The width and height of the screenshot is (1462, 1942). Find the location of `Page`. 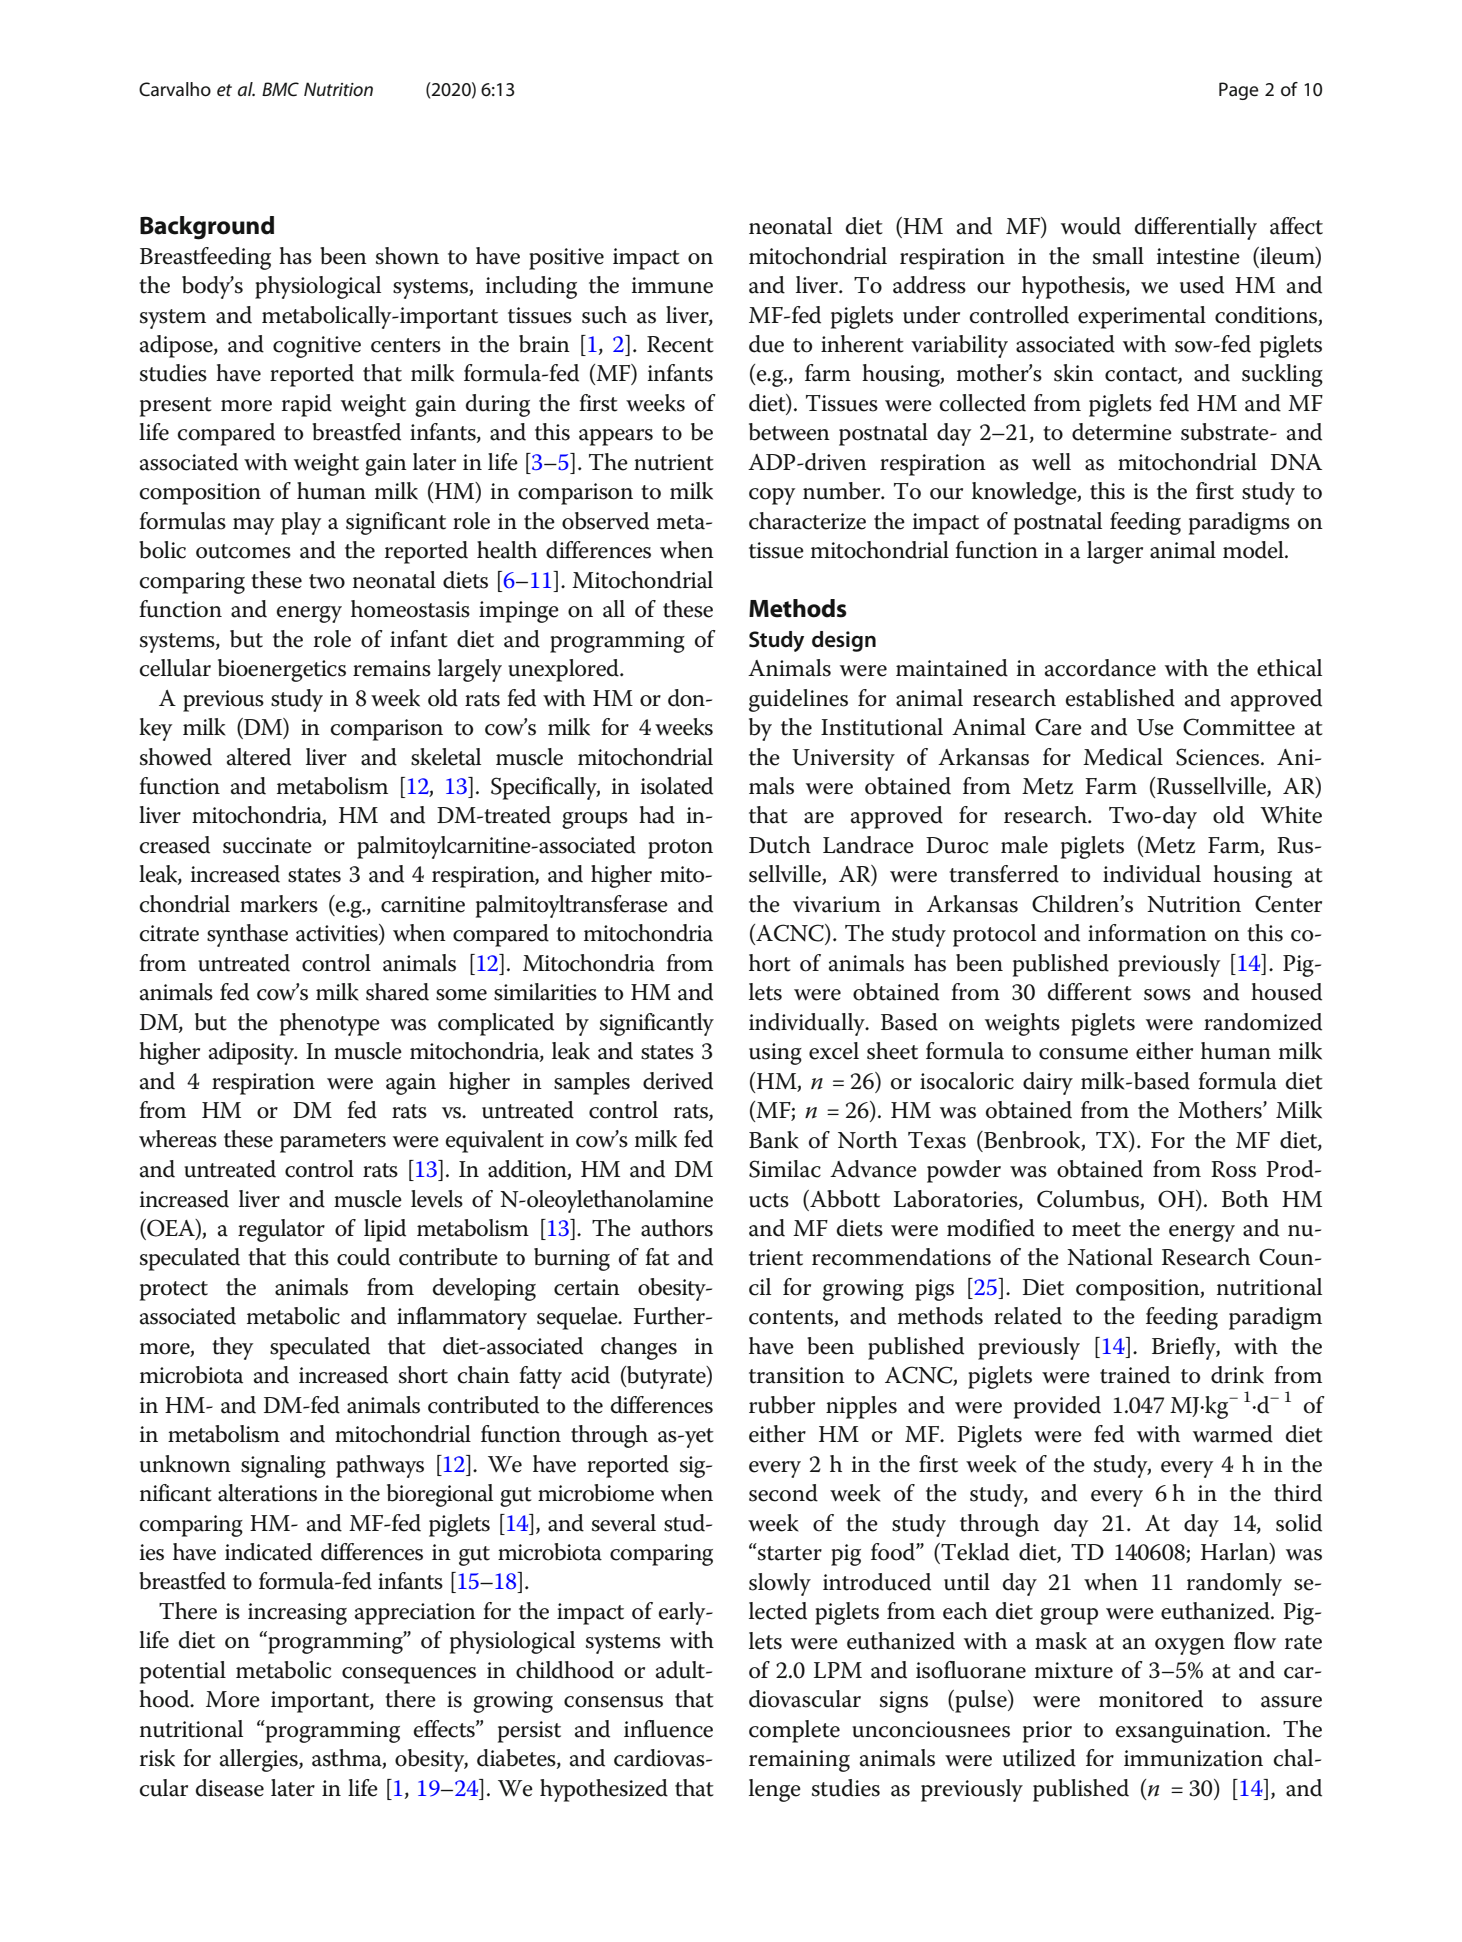

Page is located at coordinates (1239, 91).
